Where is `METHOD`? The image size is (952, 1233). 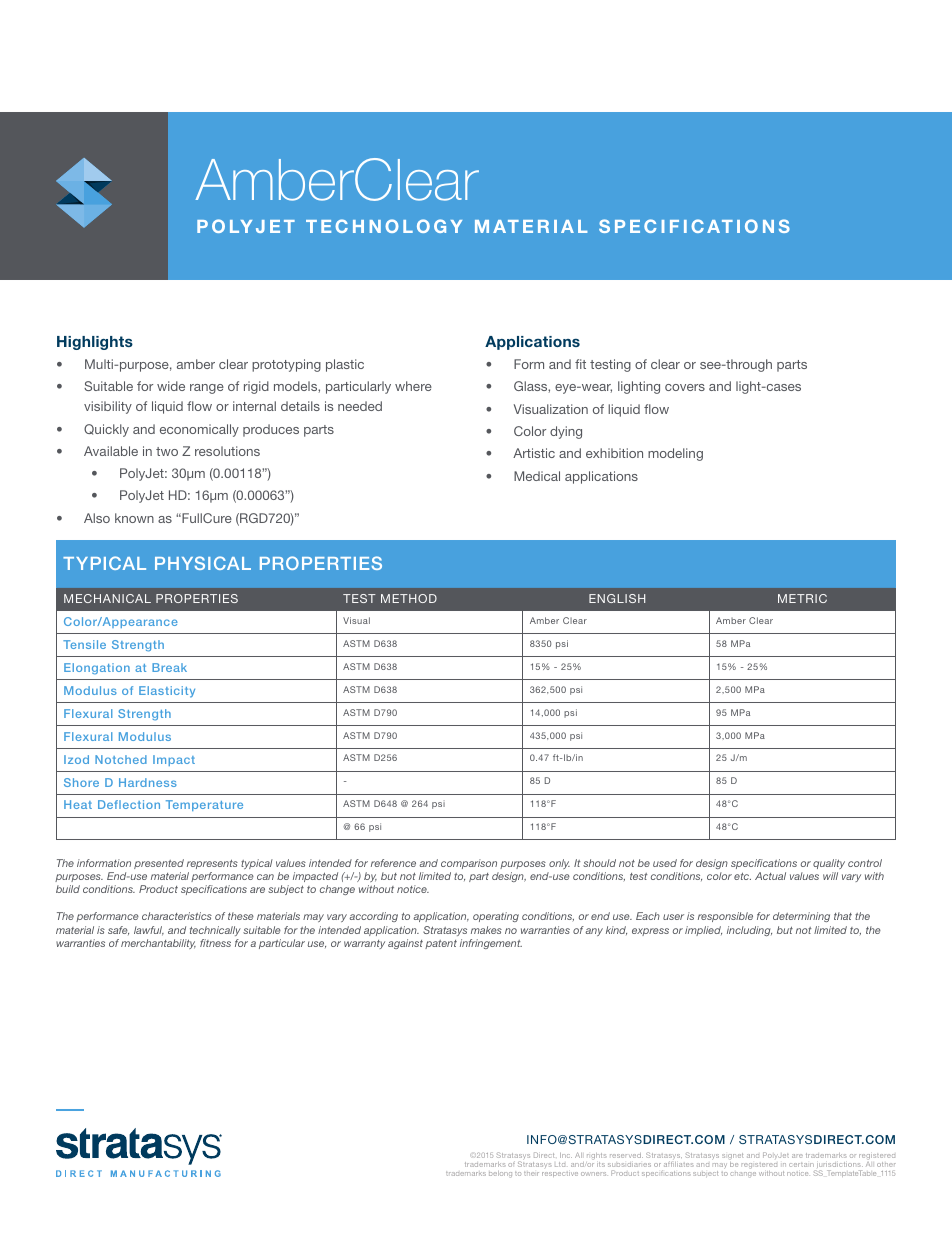 METHOD is located at coordinates (409, 598).
